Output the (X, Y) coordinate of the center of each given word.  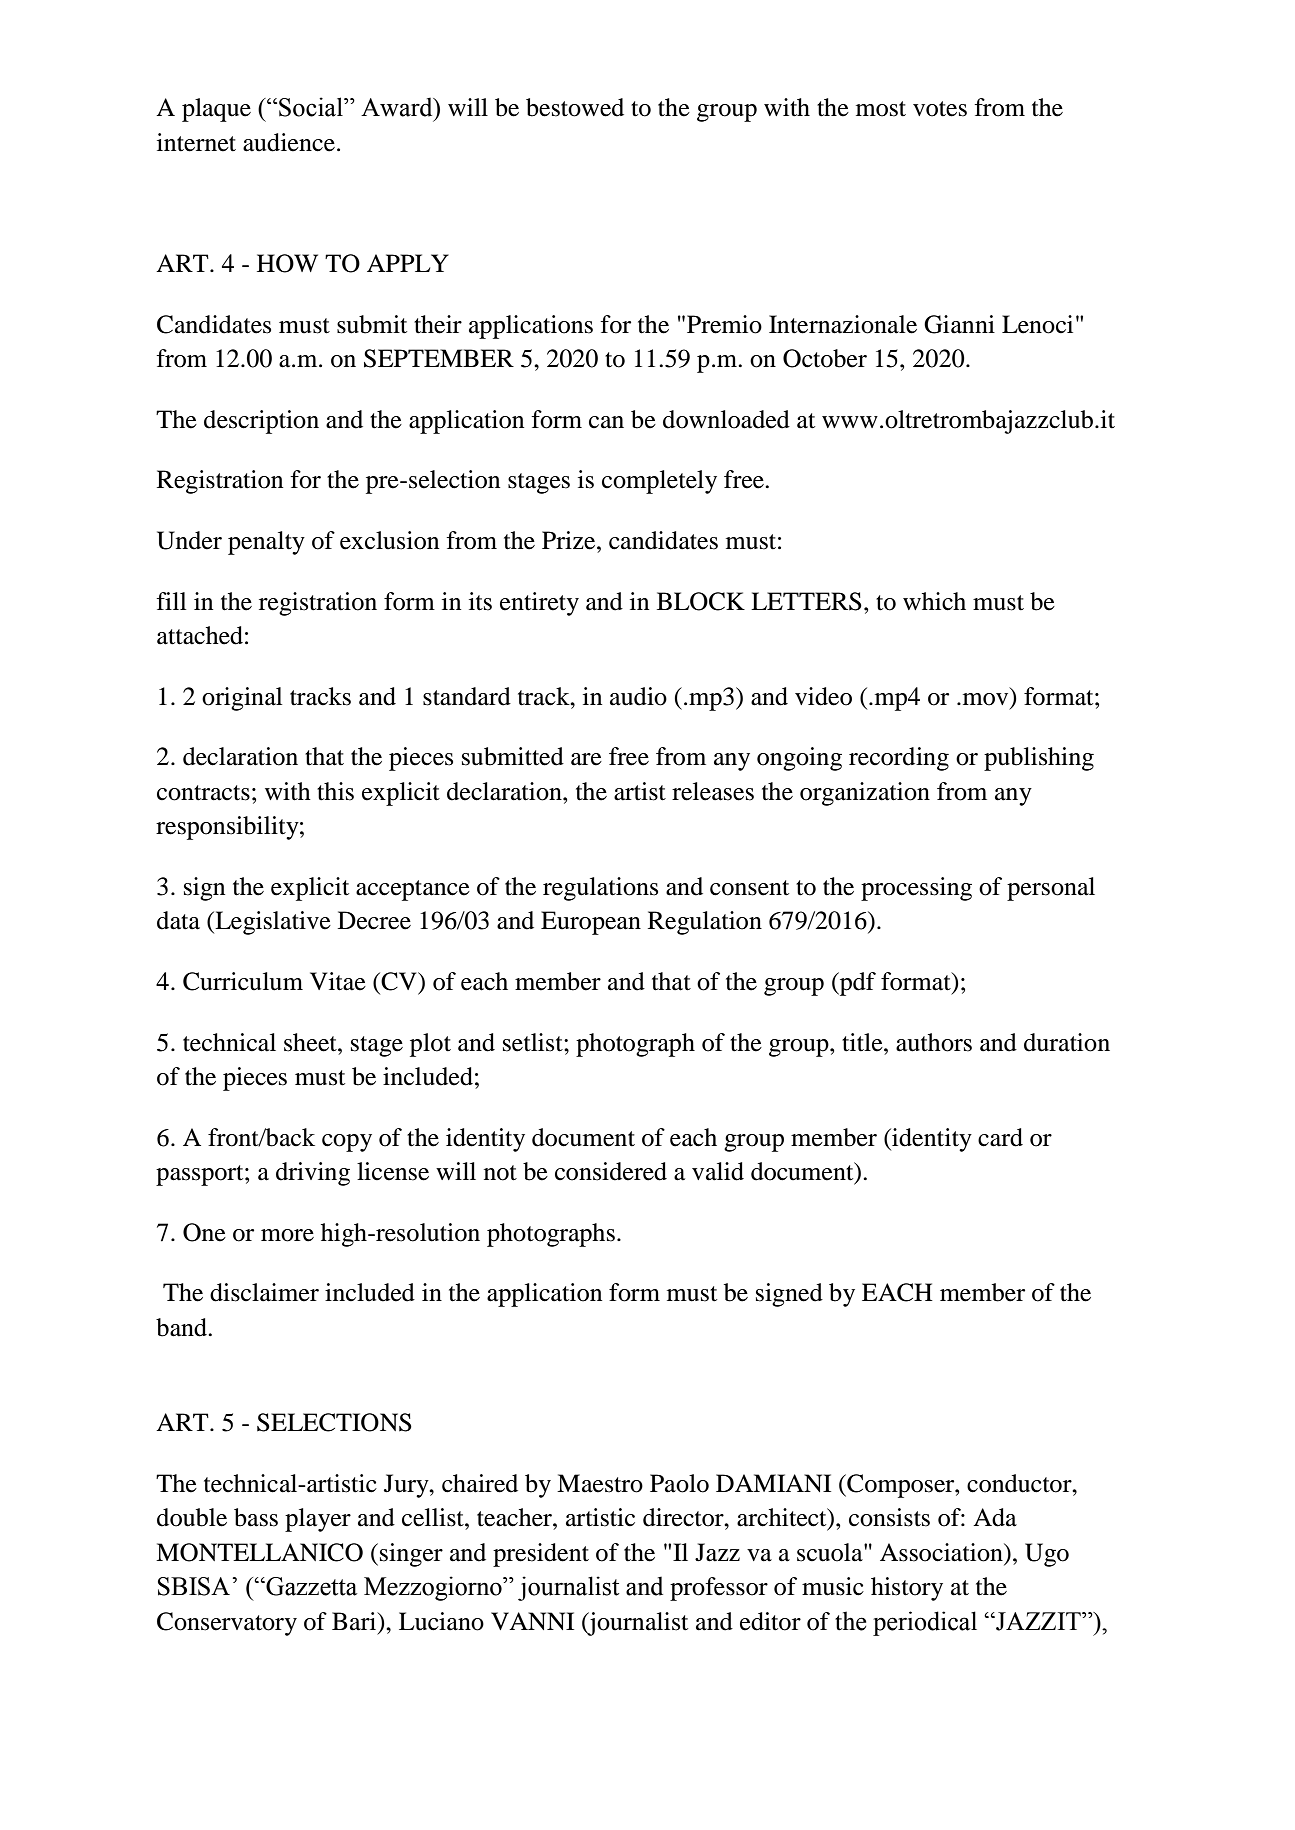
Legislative (272, 923)
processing (916, 889)
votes (940, 109)
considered (611, 1171)
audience (289, 142)
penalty (266, 543)
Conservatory (227, 1624)
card (1000, 1137)
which (934, 601)
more (287, 1235)
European (591, 923)
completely (659, 482)
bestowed (575, 107)
